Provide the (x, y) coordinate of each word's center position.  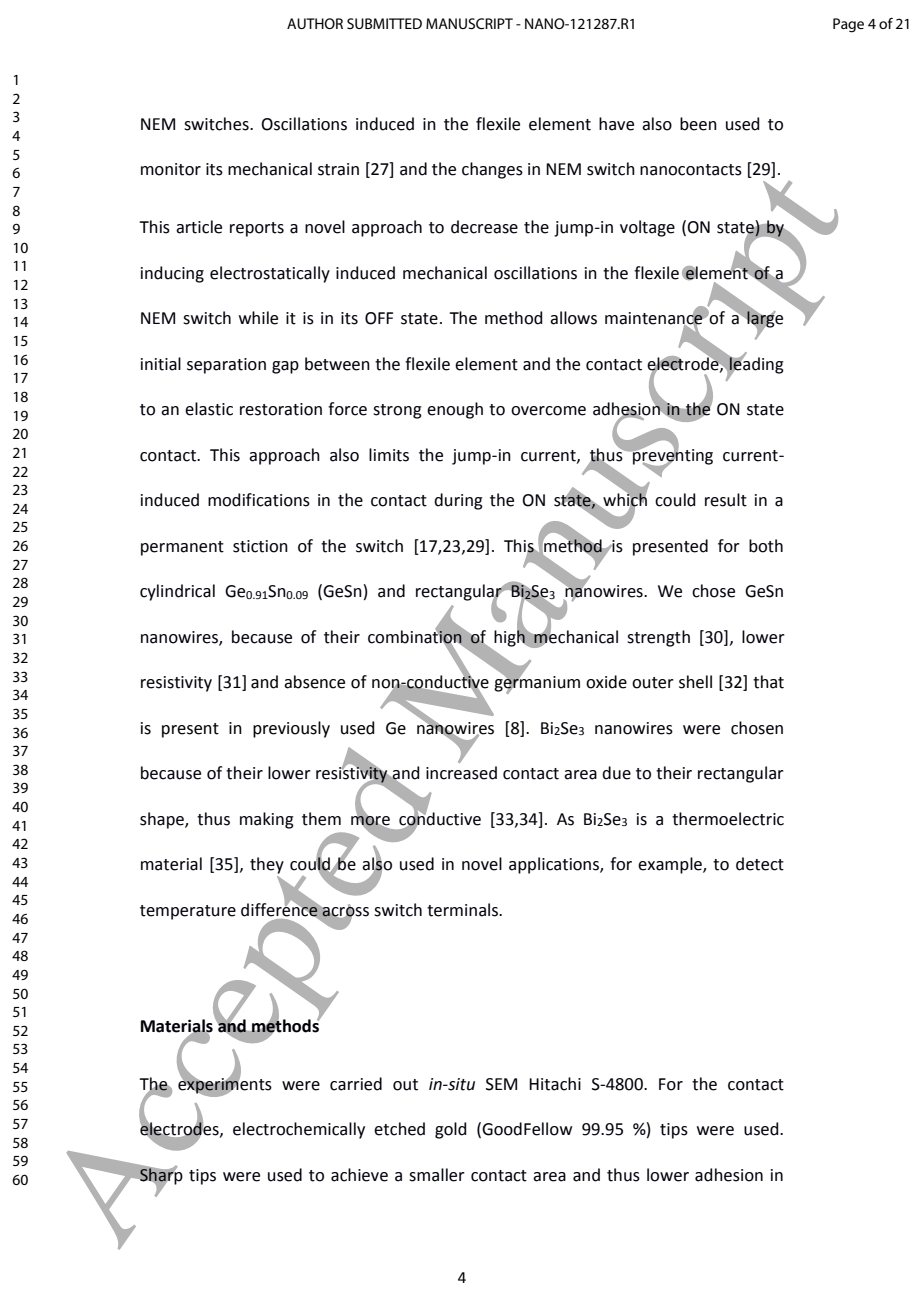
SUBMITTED (384, 23)
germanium (537, 684)
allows (573, 318)
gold (451, 1130)
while (258, 318)
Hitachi (555, 1084)
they (267, 865)
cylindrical (177, 592)
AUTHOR (315, 23)
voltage (647, 228)
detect (760, 864)
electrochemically (299, 1130)
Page (848, 25)
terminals (463, 910)
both (766, 546)
